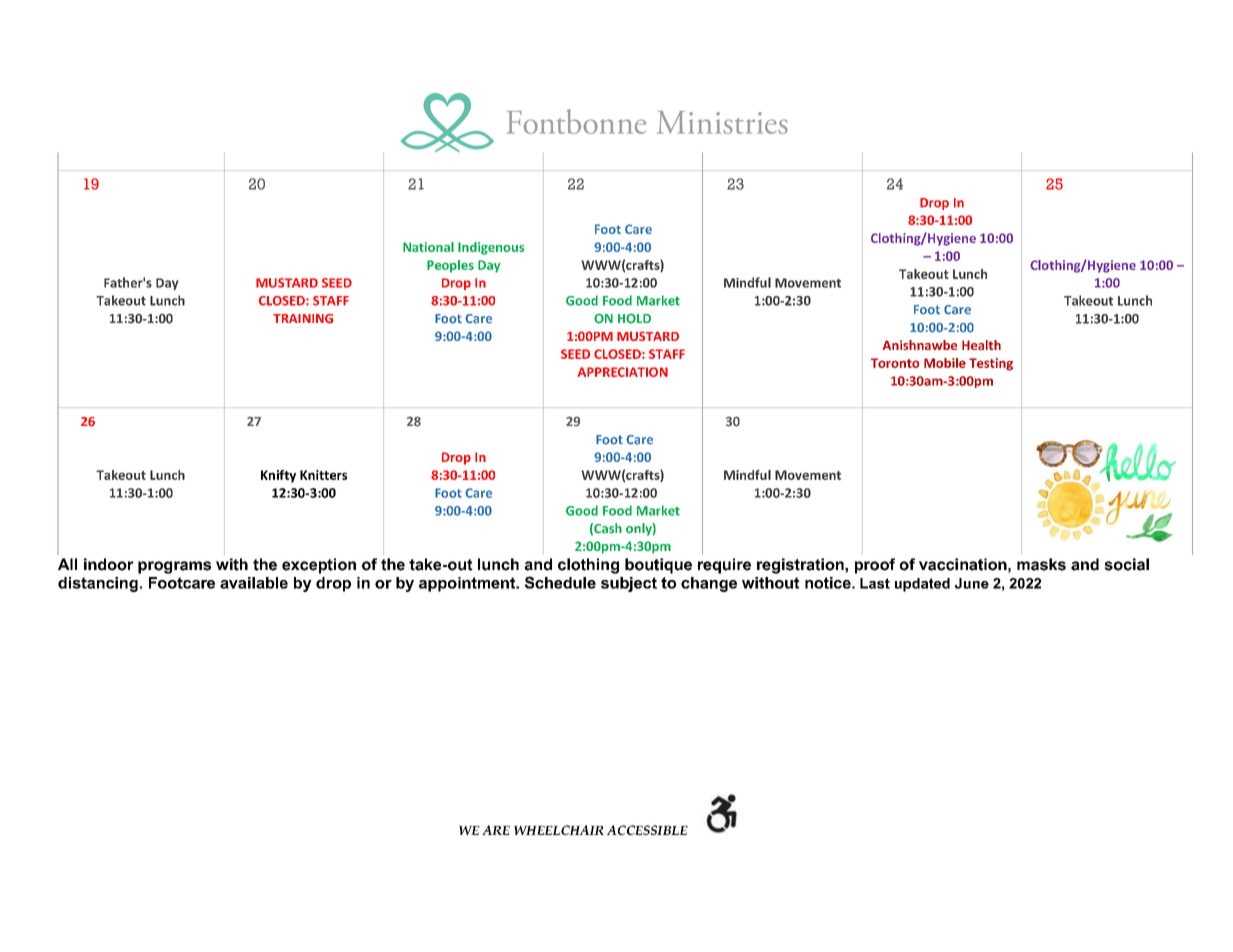 Image resolution: width=1233 pixels, height=952 pixels. Describe the element at coordinates (560, 582) in the screenshot. I see `Schedule` at that location.
